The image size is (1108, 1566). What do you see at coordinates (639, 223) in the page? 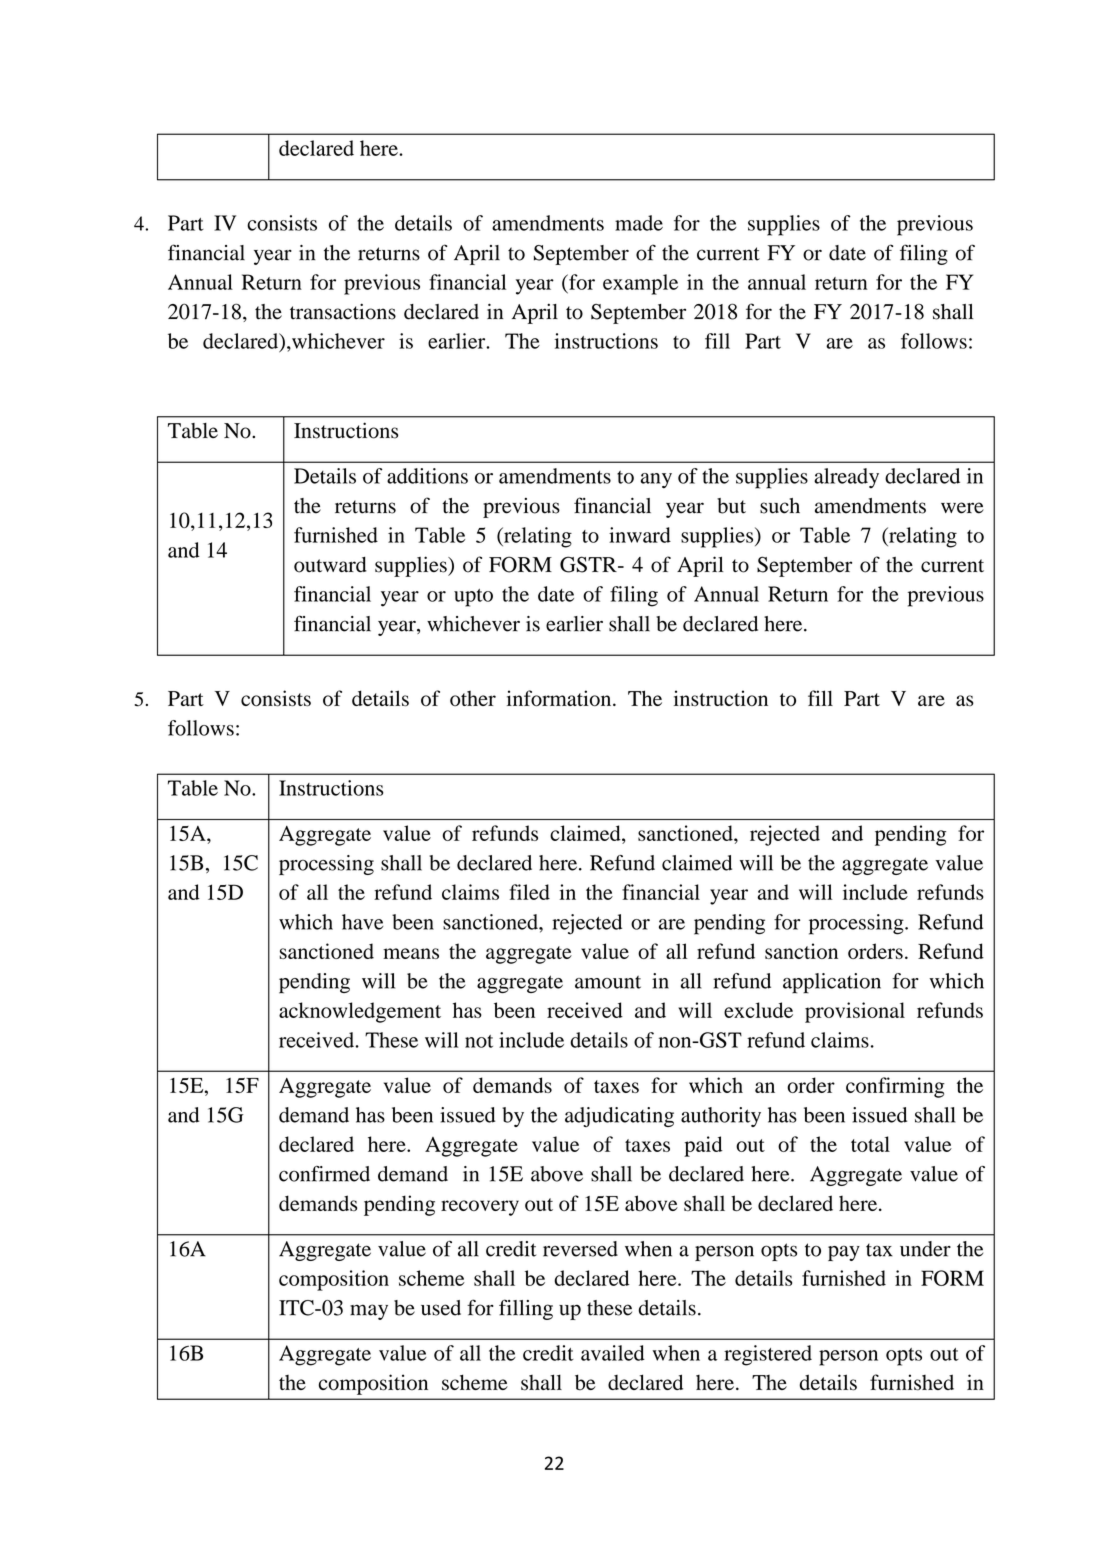
I see `made` at bounding box center [639, 223].
